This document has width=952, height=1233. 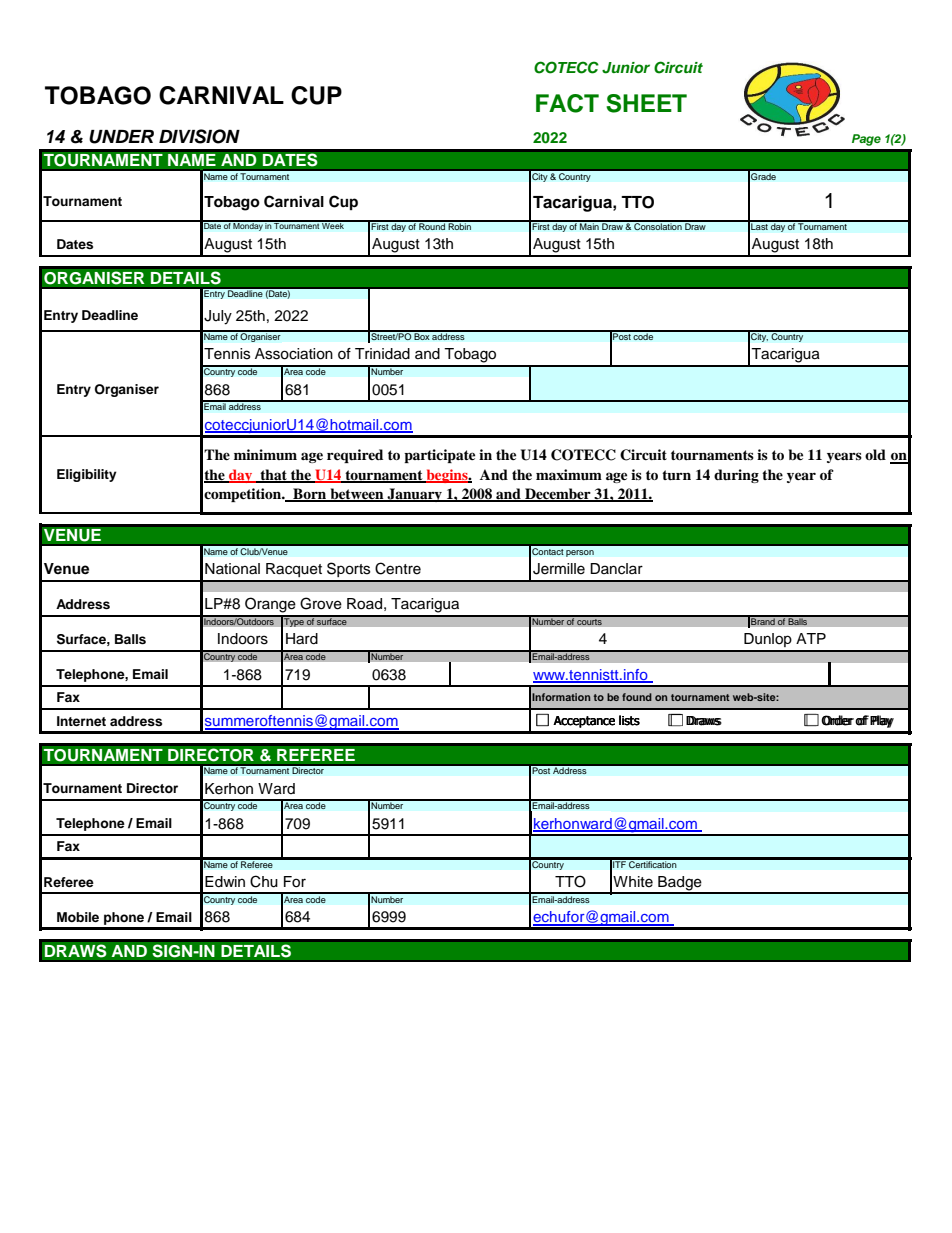 I want to click on January, so click(x=414, y=495).
